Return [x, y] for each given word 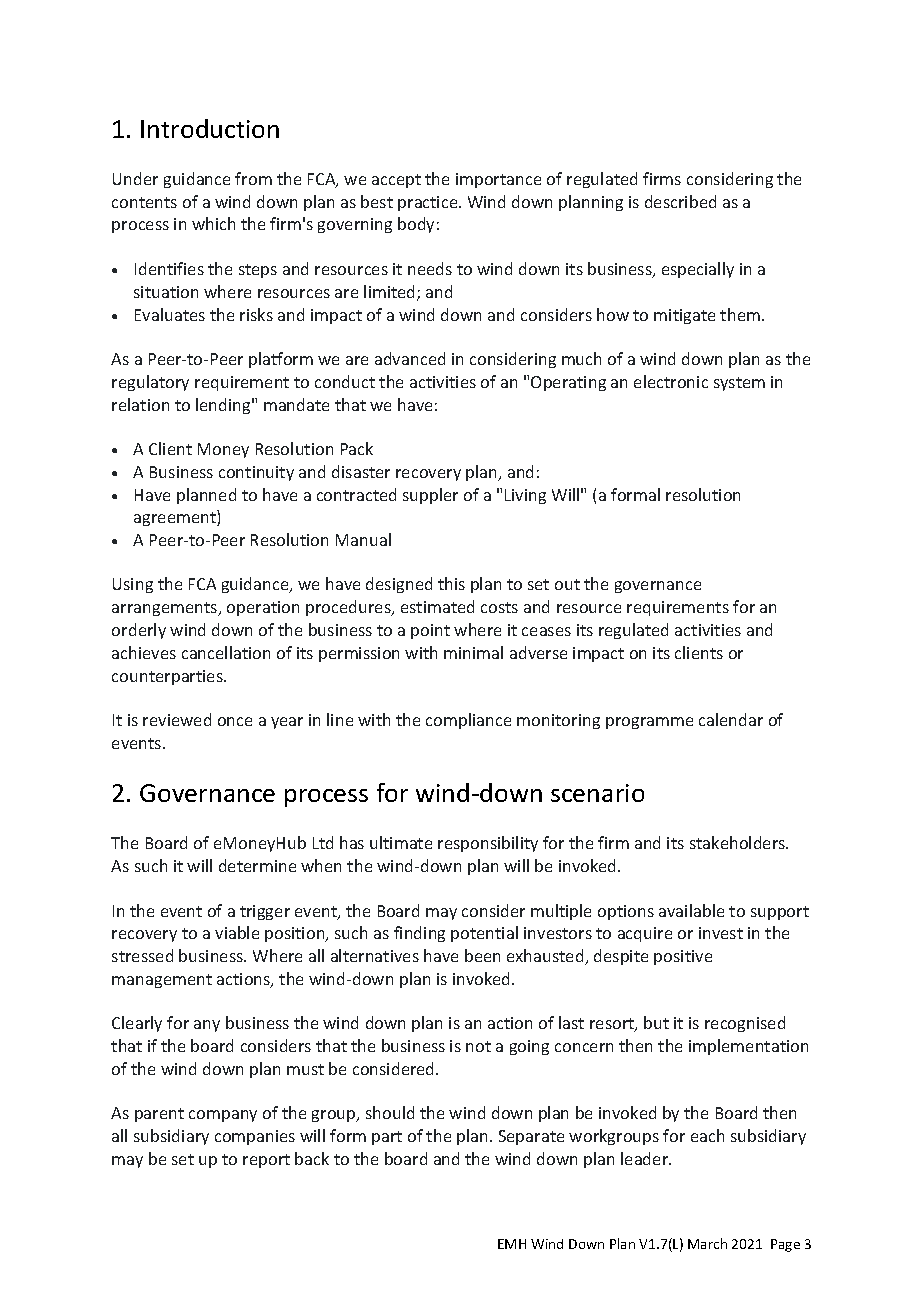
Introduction [210, 128]
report [266, 1161]
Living [525, 496]
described [680, 201]
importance [498, 180]
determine [257, 865]
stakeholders [739, 842]
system [739, 384]
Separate [531, 1137]
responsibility [488, 844]
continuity [256, 473]
